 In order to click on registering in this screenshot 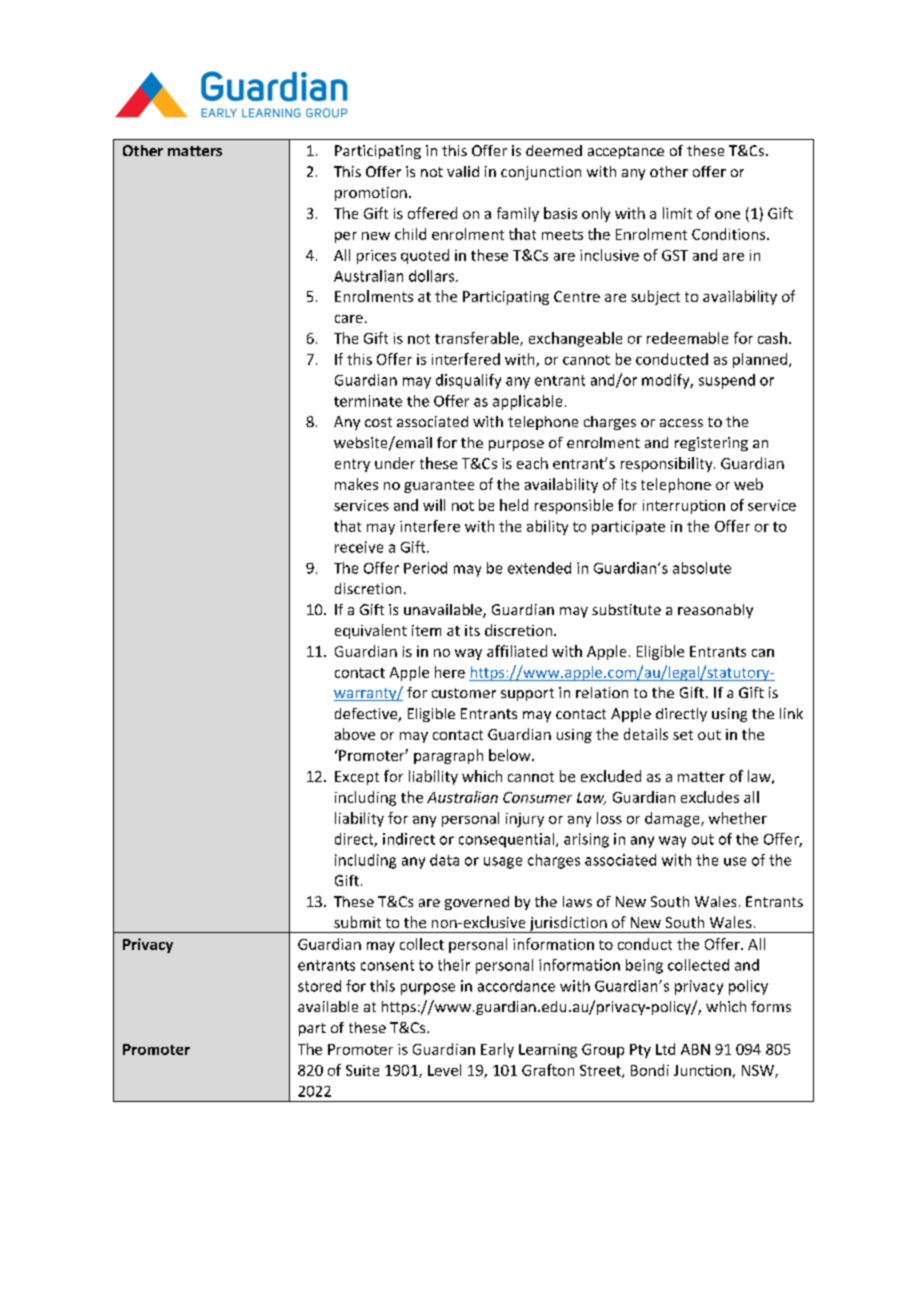, I will do `click(711, 444)`.
